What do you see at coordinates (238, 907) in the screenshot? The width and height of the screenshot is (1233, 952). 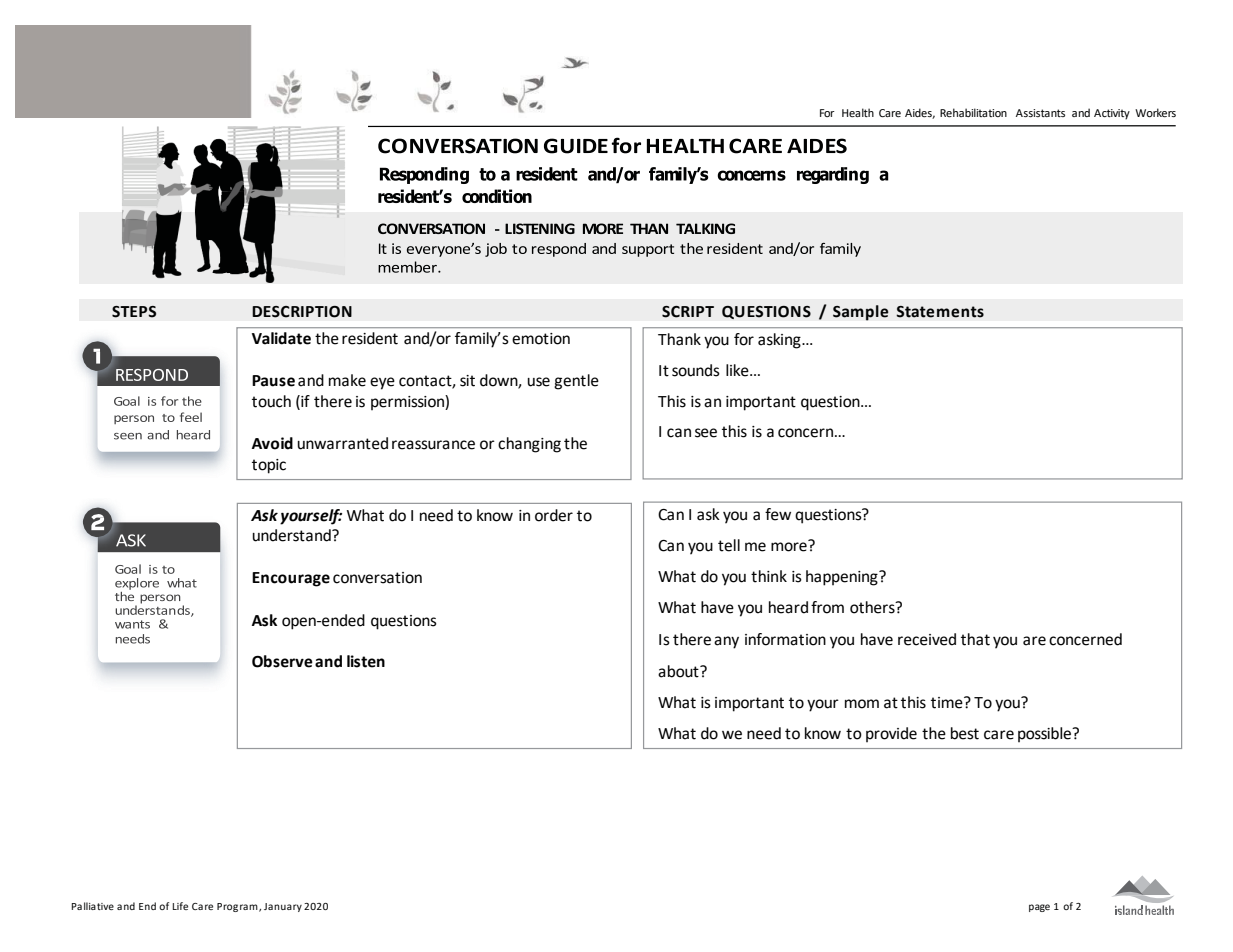 I see `Program` at bounding box center [238, 907].
